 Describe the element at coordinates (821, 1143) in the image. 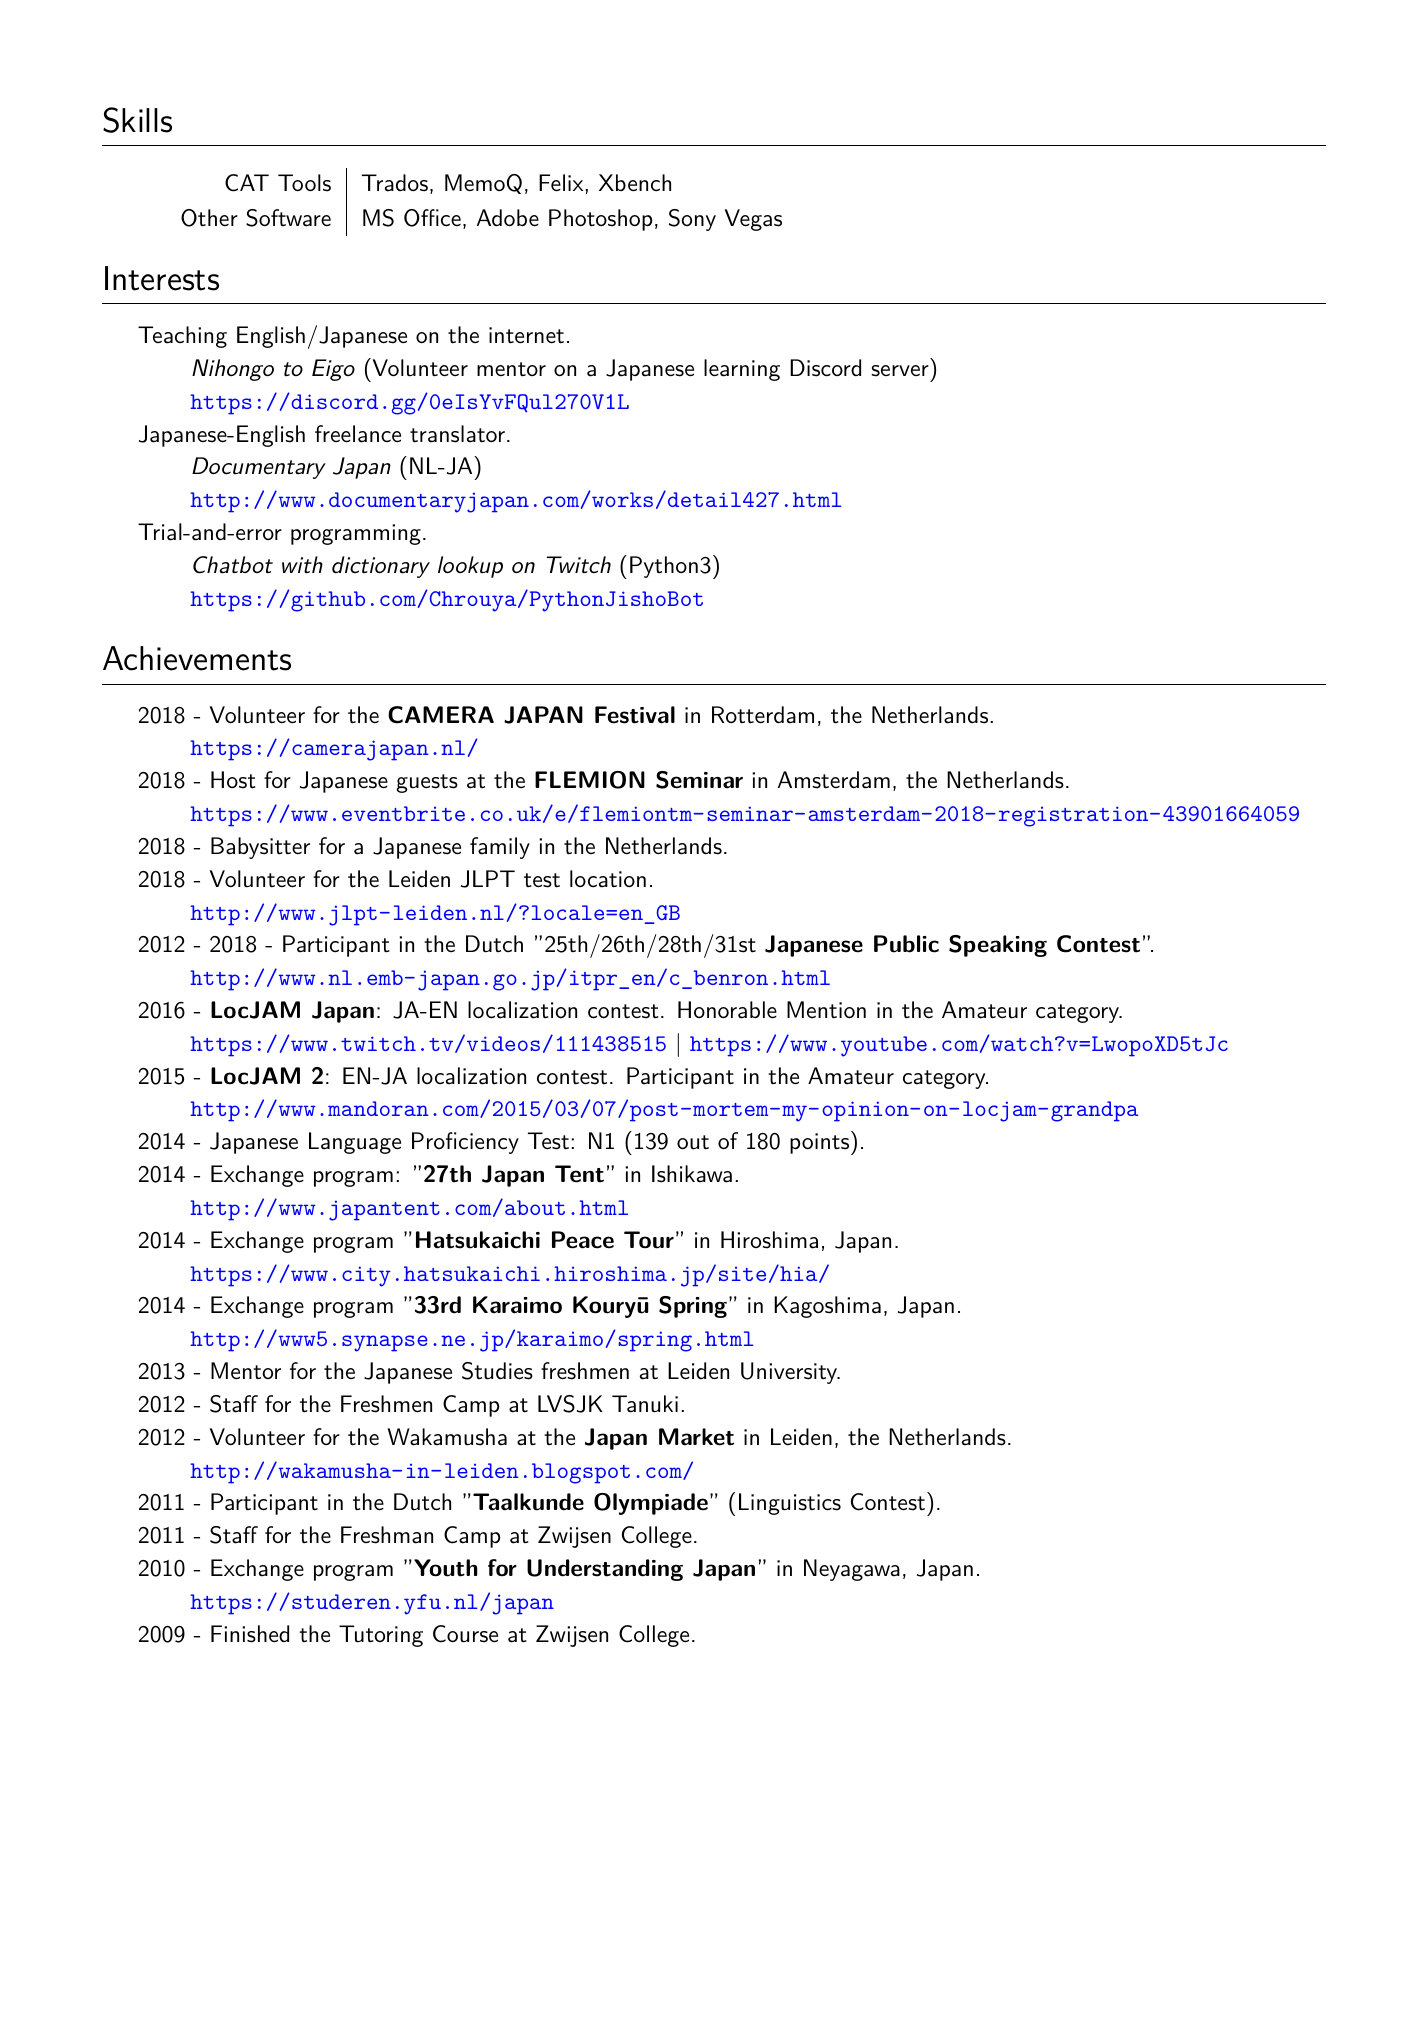

I see `points` at that location.
